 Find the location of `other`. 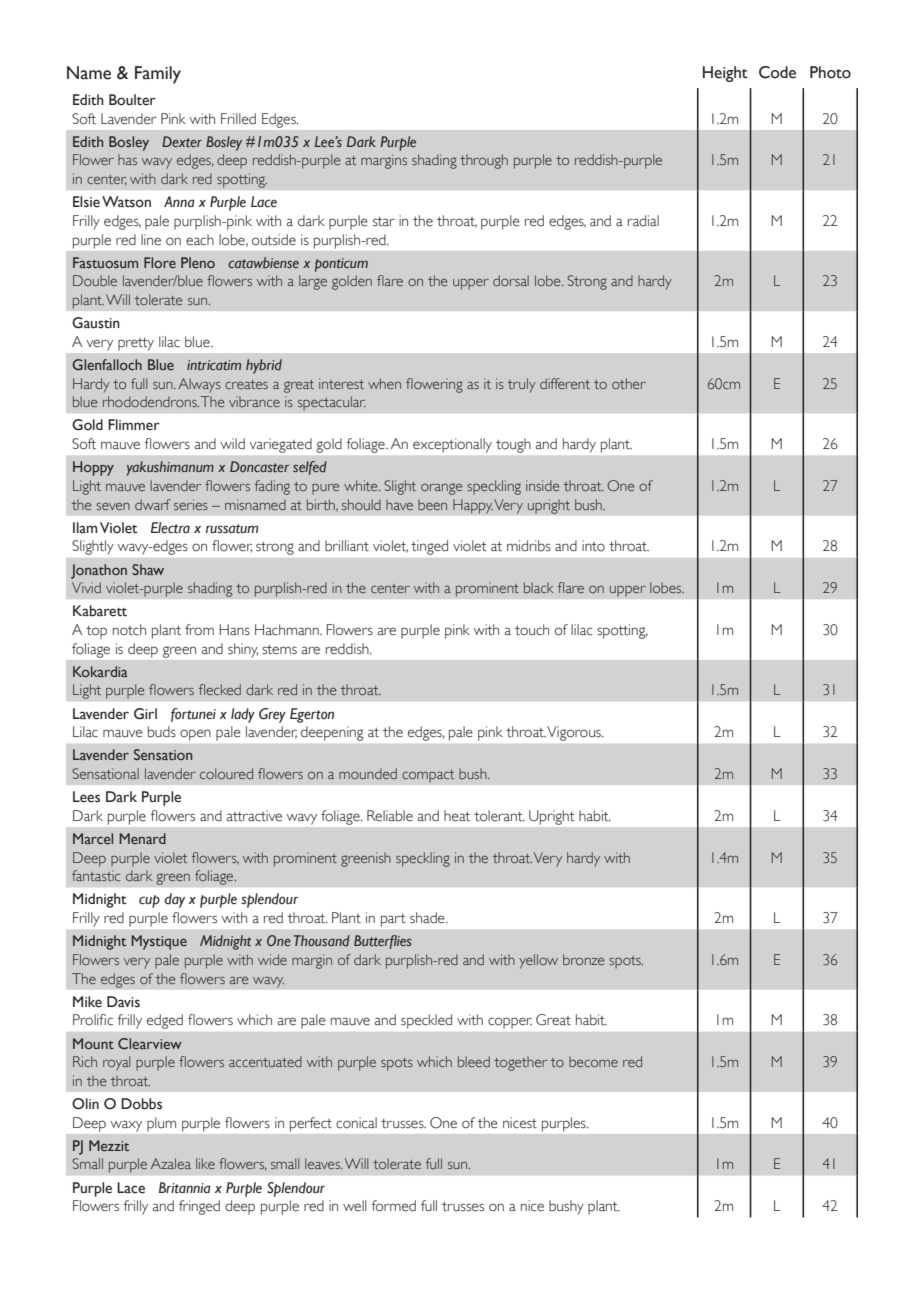

other is located at coordinates (629, 383).
